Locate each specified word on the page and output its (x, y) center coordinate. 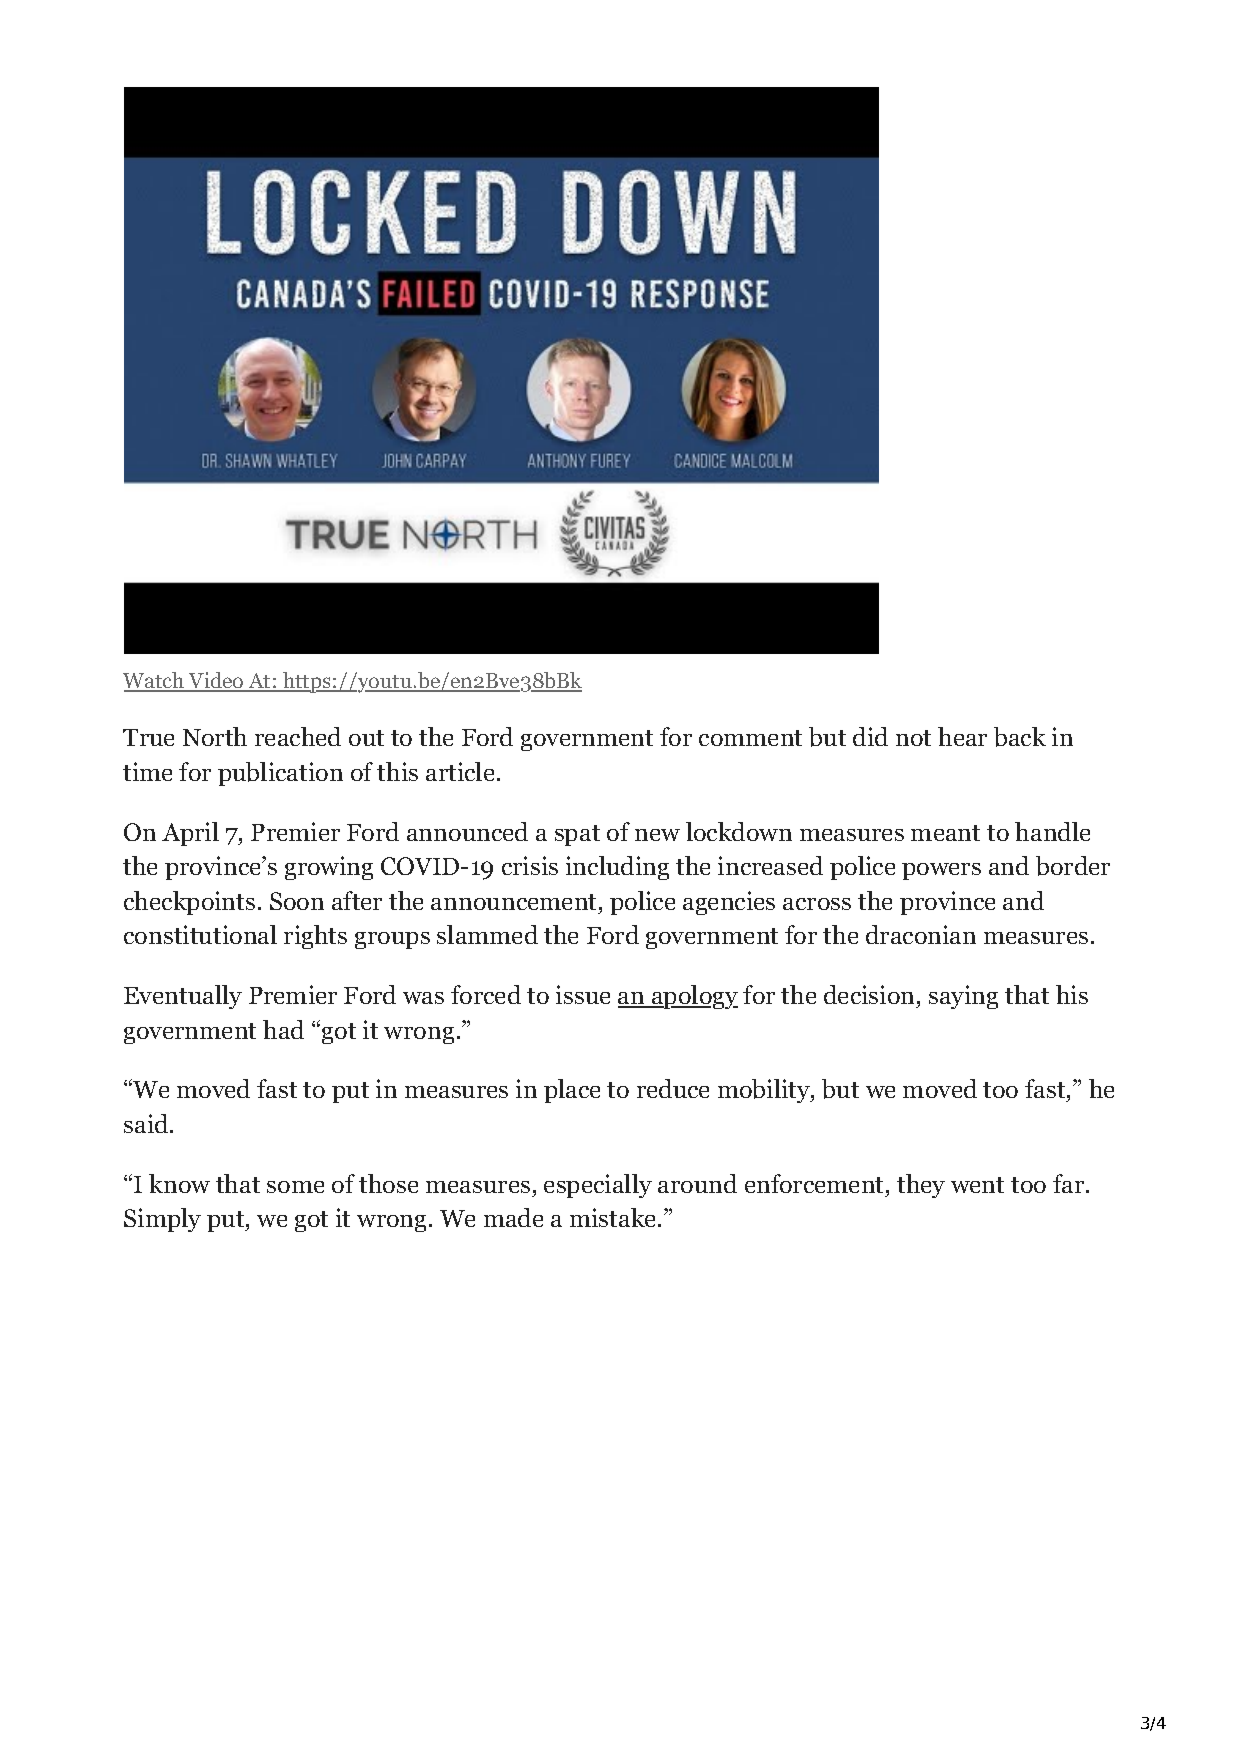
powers (941, 871)
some (295, 1187)
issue (583, 994)
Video (216, 681)
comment (750, 738)
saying (963, 997)
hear (962, 736)
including (617, 868)
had (283, 1029)
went (977, 1185)
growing (329, 868)
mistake (612, 1217)
